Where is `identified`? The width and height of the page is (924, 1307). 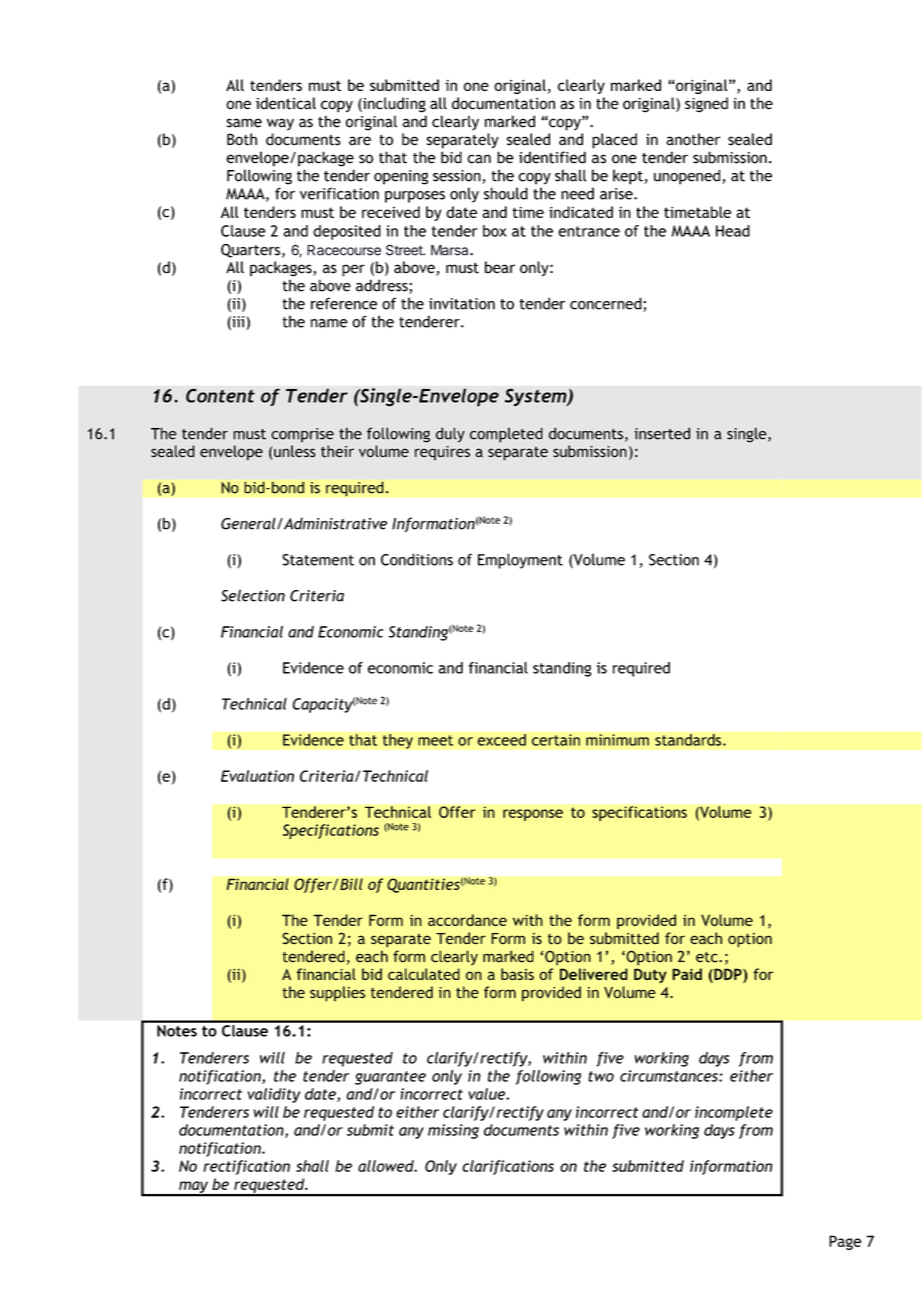
identified is located at coordinates (552, 157).
